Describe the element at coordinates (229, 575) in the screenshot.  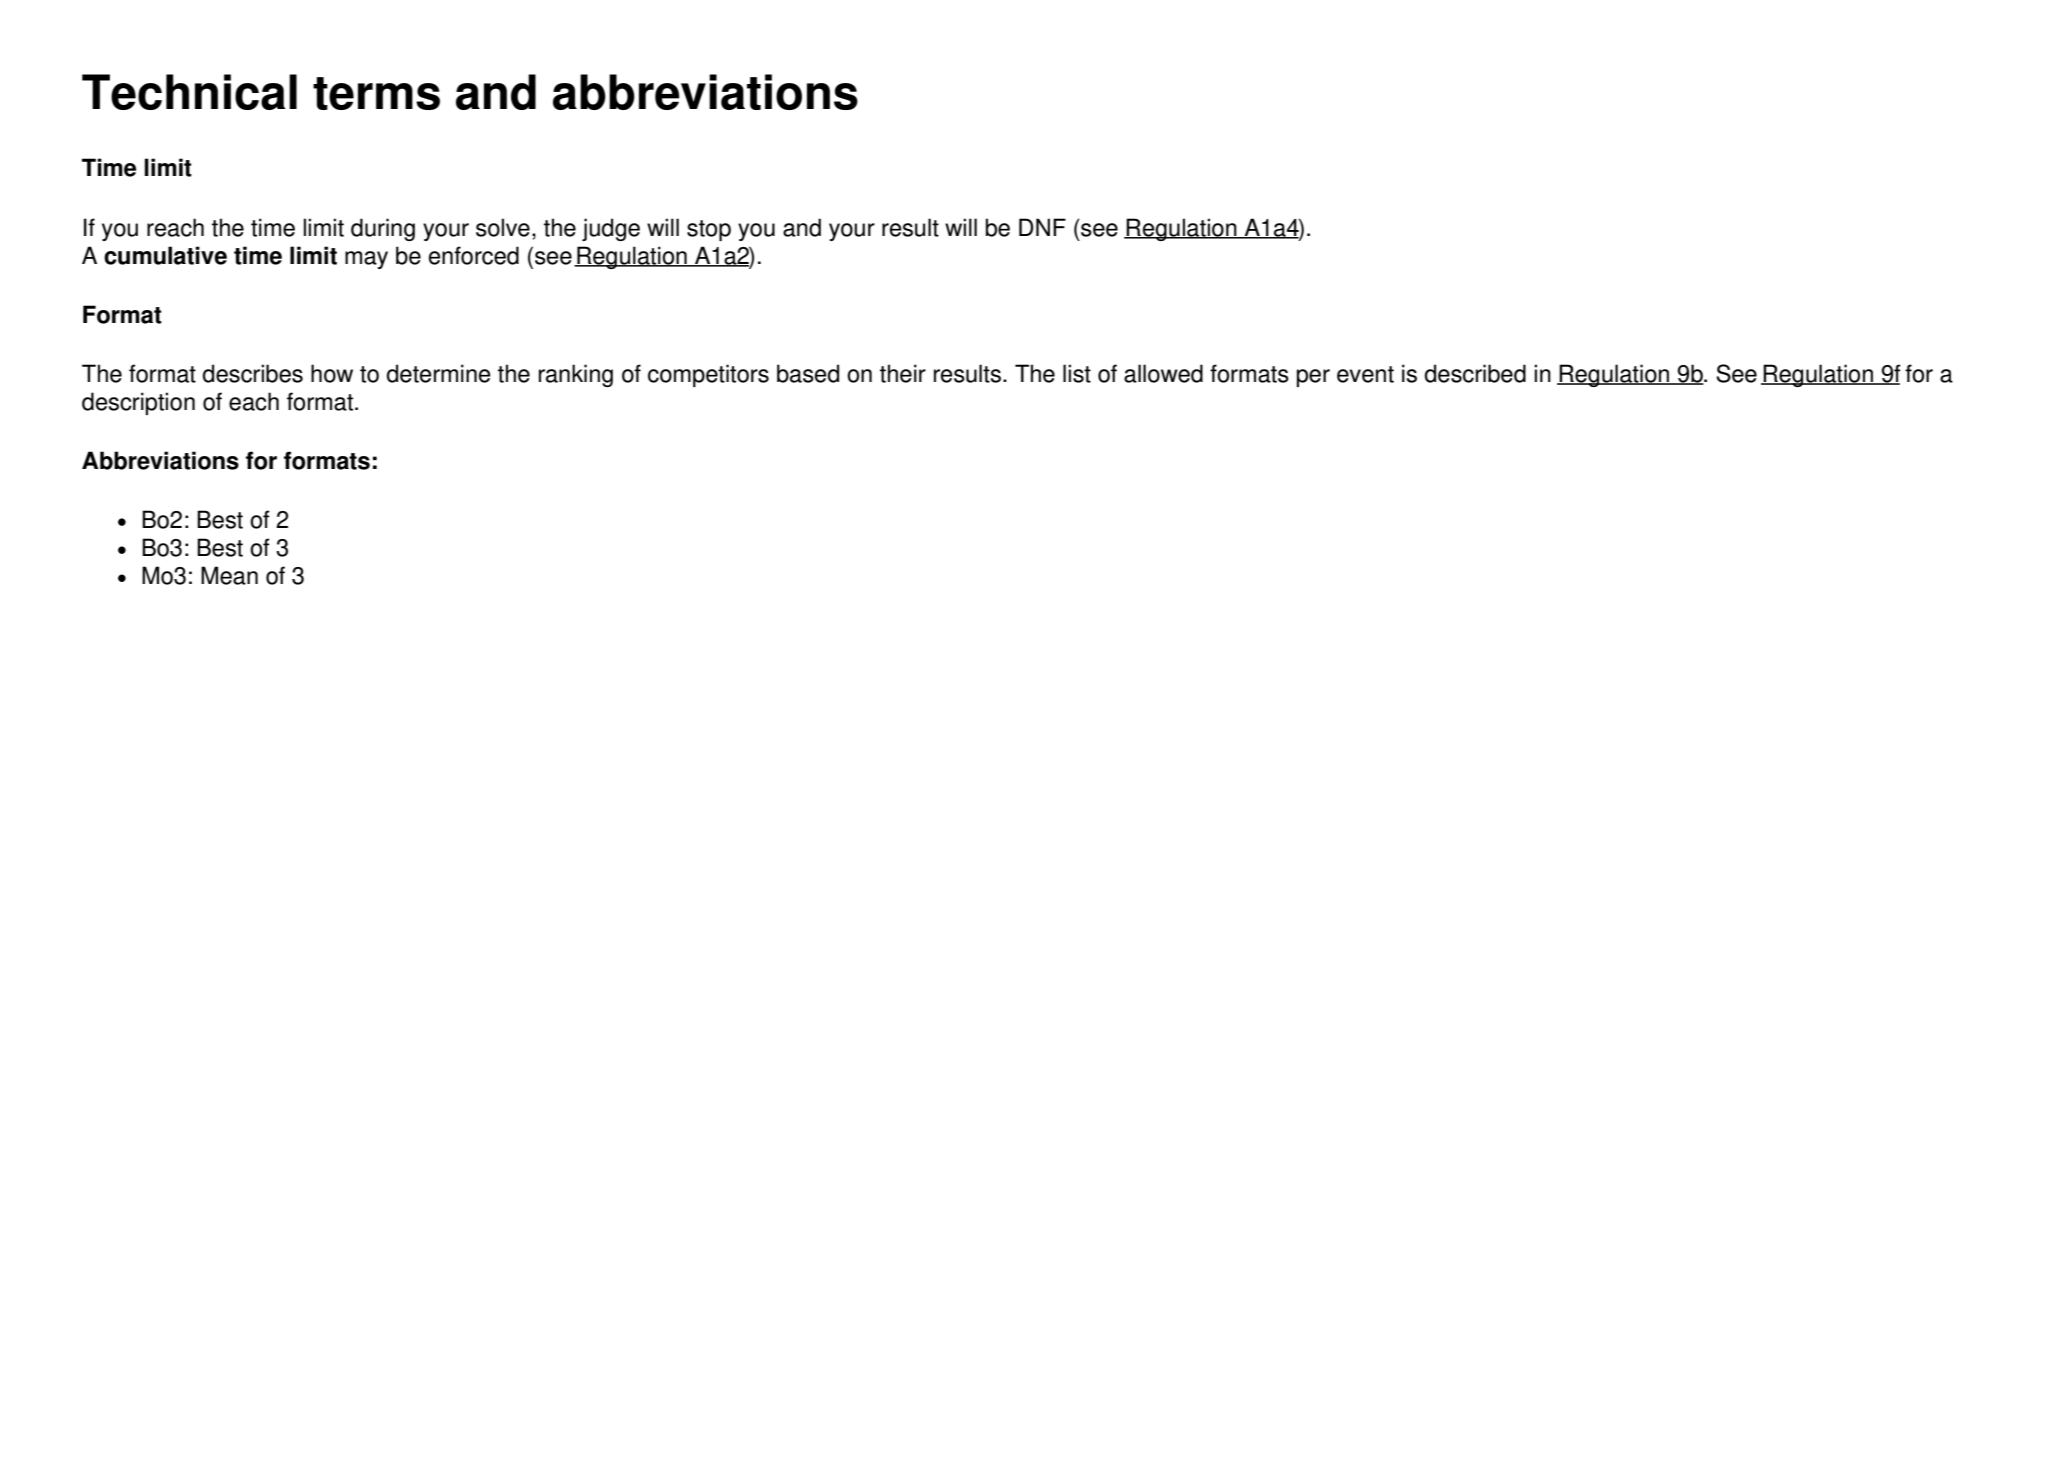
I see `Mean` at that location.
